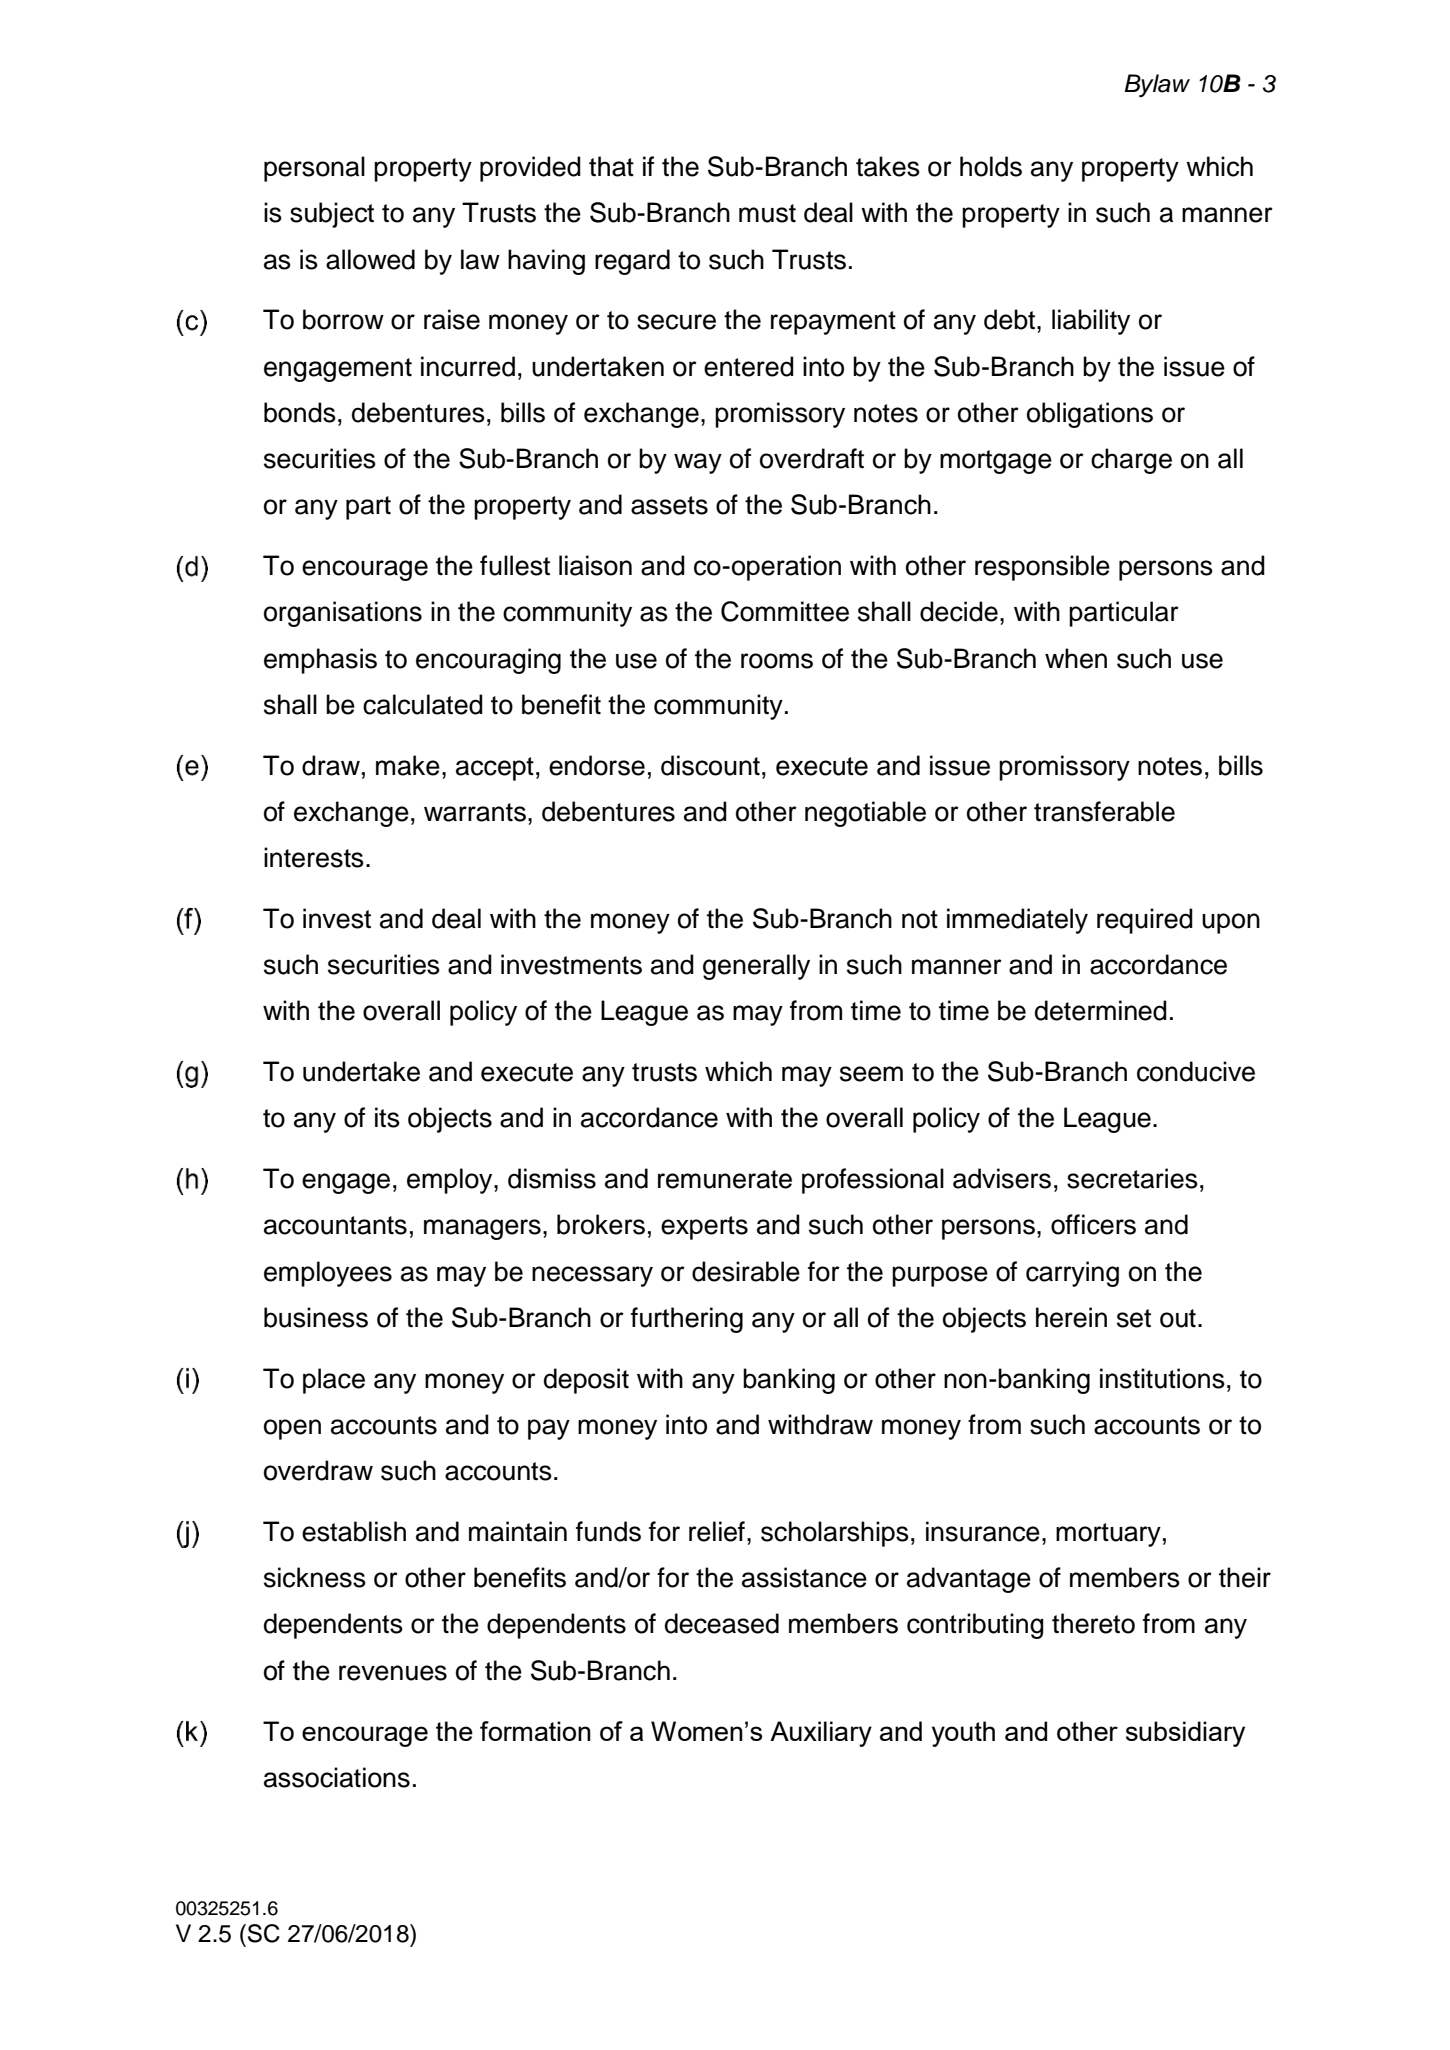  I want to click on overdraft, so click(812, 458).
